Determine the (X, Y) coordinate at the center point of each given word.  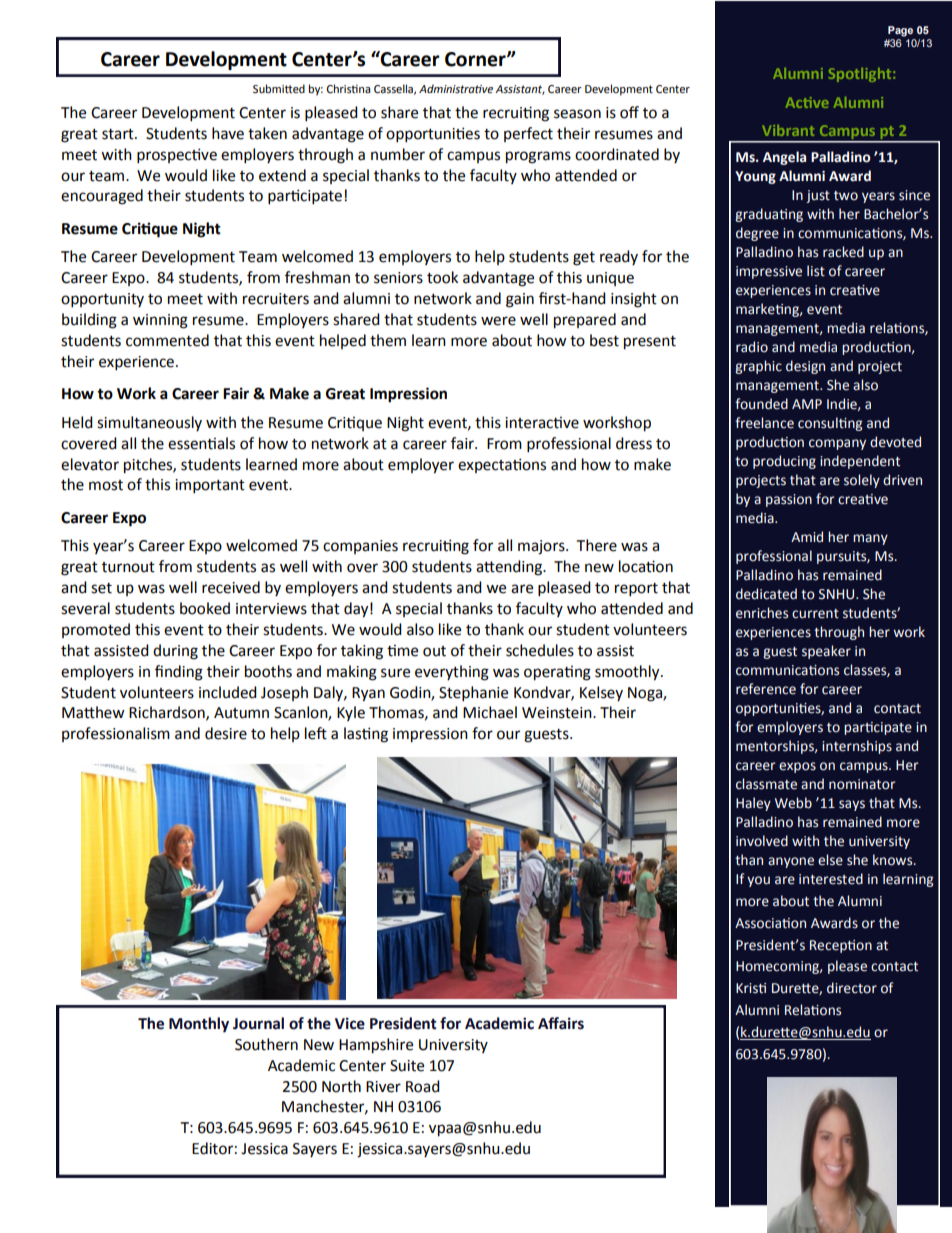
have (228, 133)
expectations (502, 465)
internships (857, 747)
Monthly (199, 1025)
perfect (528, 134)
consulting (830, 424)
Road (423, 1086)
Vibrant (788, 130)
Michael (490, 712)
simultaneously (149, 423)
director (852, 988)
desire (226, 733)
